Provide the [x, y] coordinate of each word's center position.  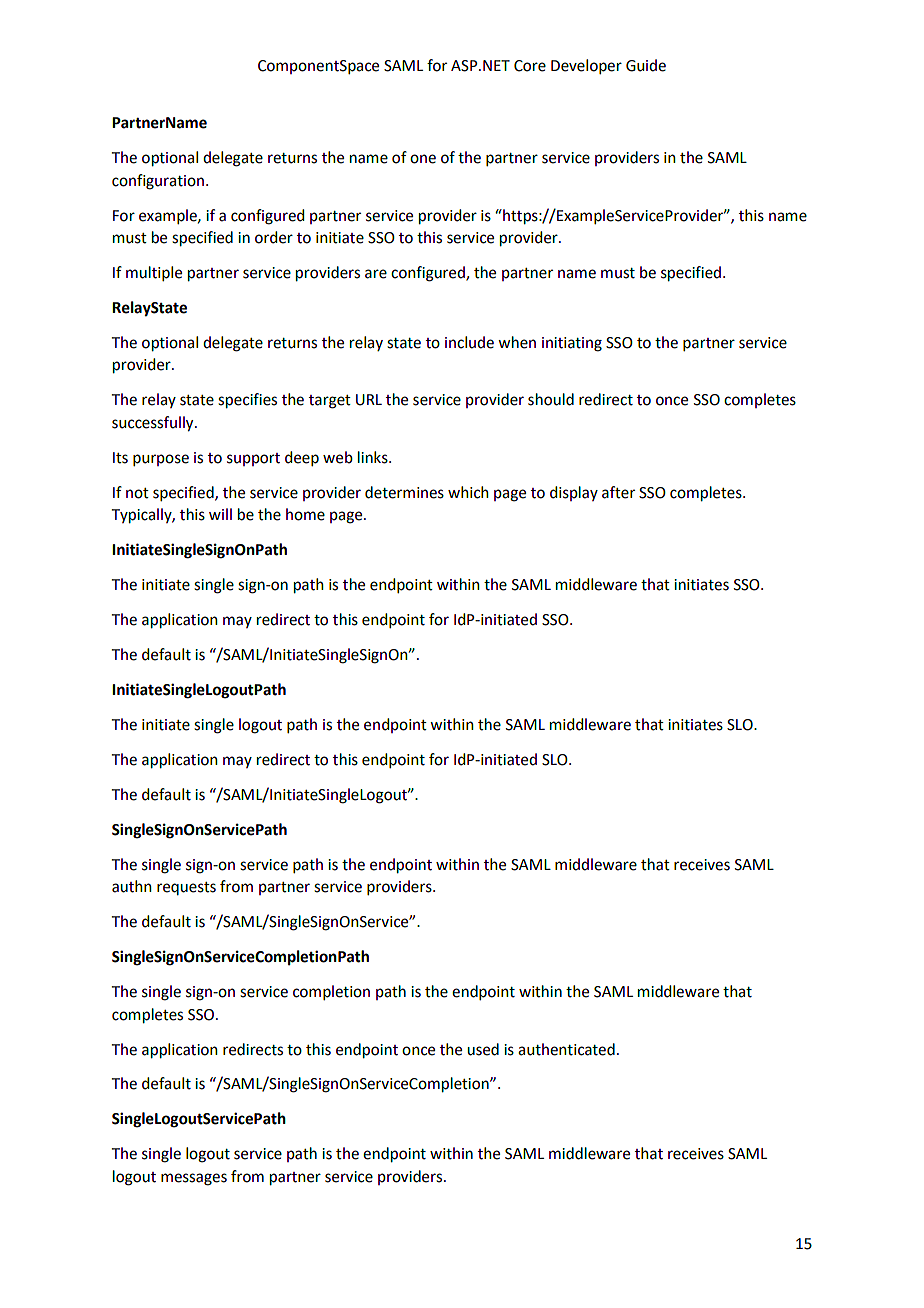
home [305, 514]
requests [186, 888]
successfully [154, 424]
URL [369, 400]
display [574, 493]
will [220, 514]
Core [530, 66]
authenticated [566, 1049]
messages [194, 1179]
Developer [586, 66]
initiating [572, 344]
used [483, 1049]
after [618, 492]
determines [404, 492]
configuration [158, 182]
